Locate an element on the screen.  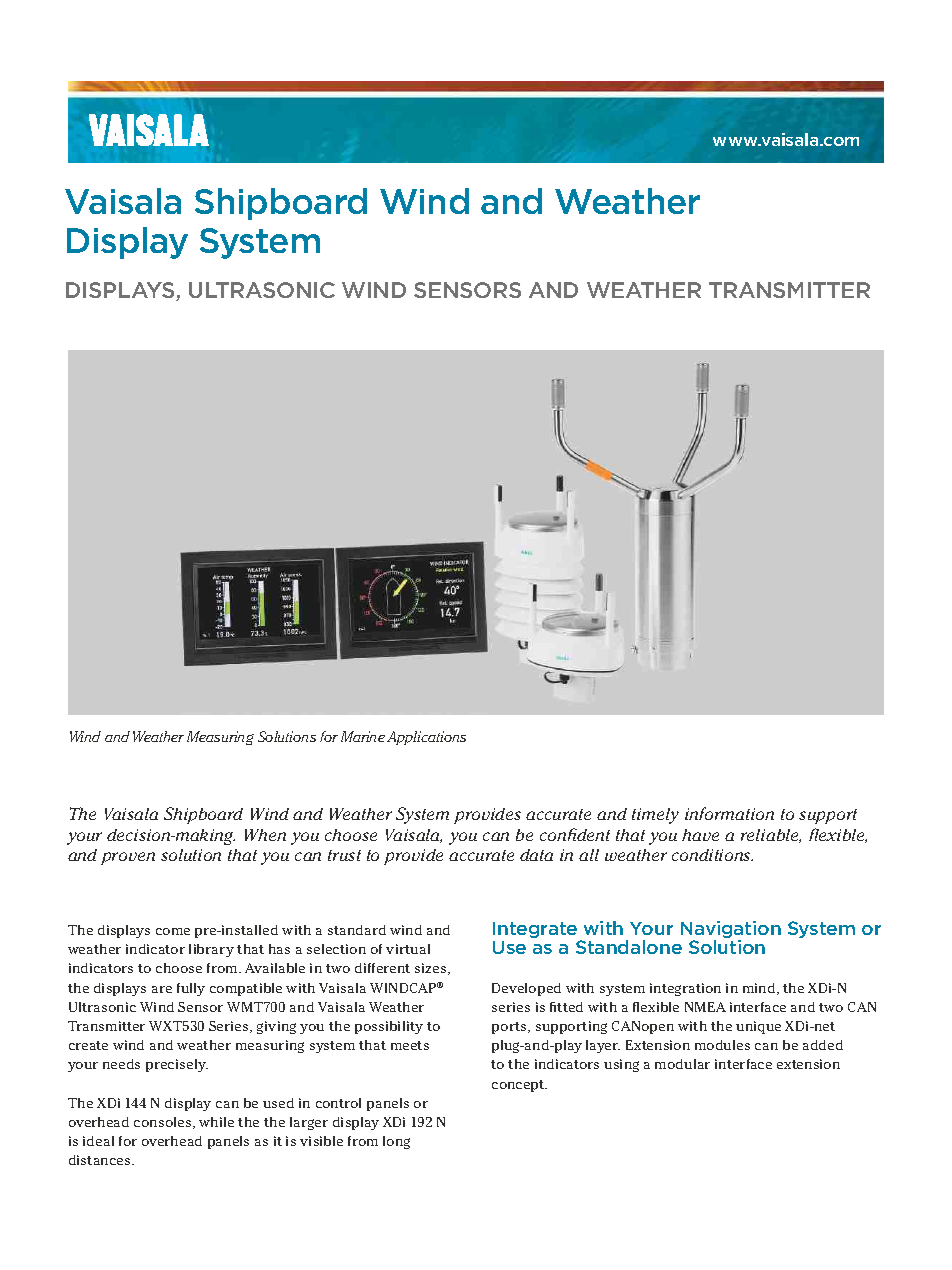
proven is located at coordinates (128, 858).
